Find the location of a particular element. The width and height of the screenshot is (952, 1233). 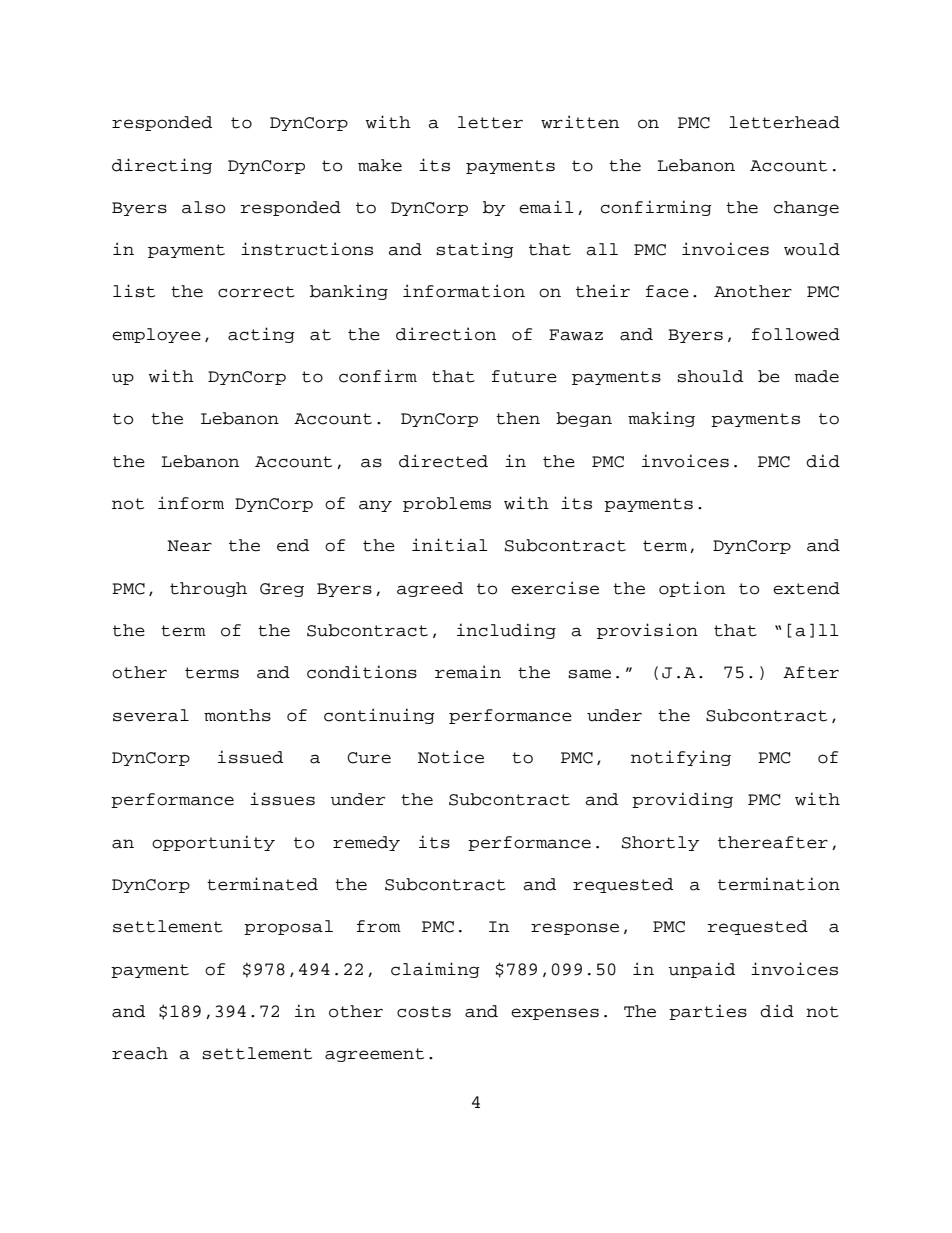

option is located at coordinates (692, 589).
